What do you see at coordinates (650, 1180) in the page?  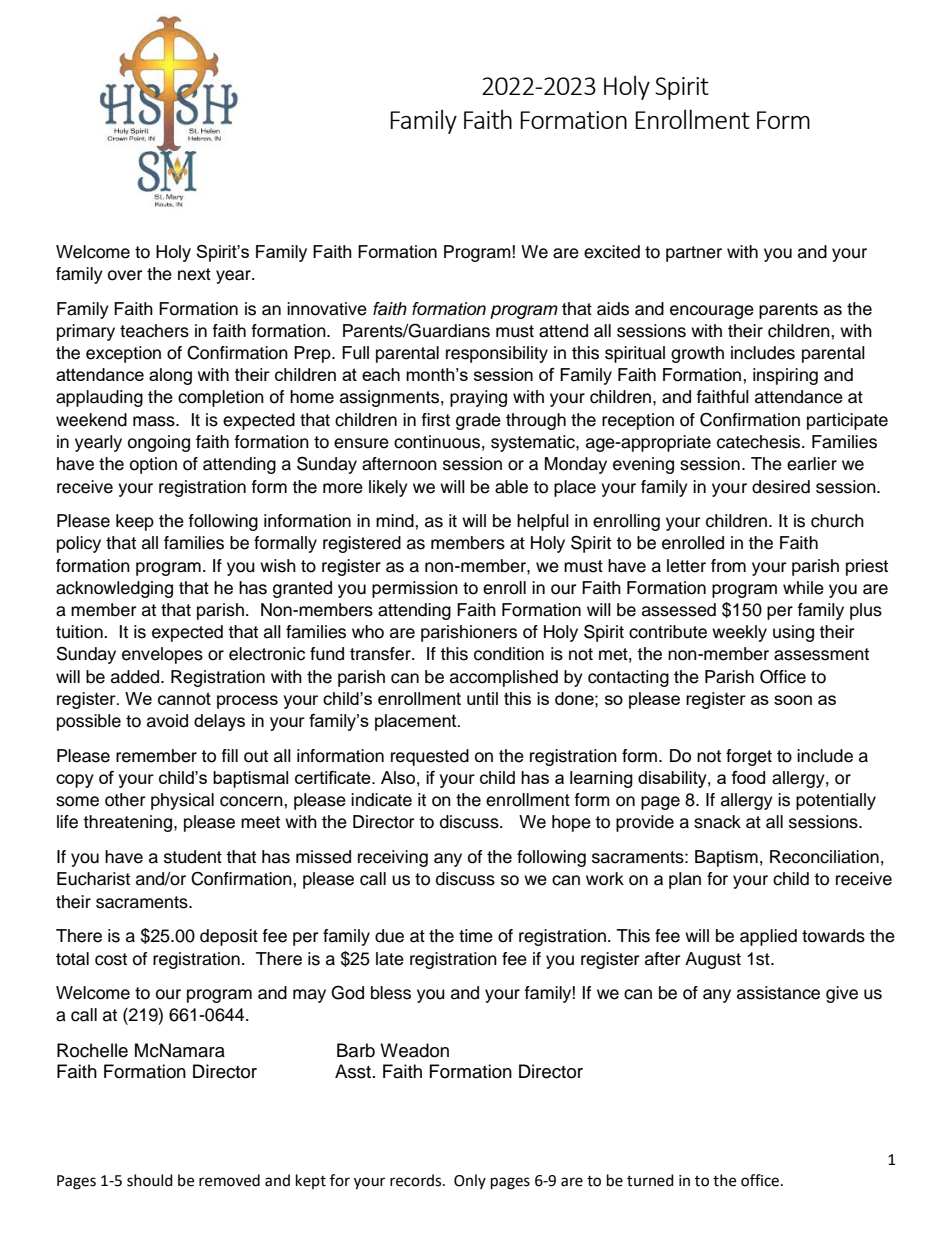 I see `turned` at bounding box center [650, 1180].
